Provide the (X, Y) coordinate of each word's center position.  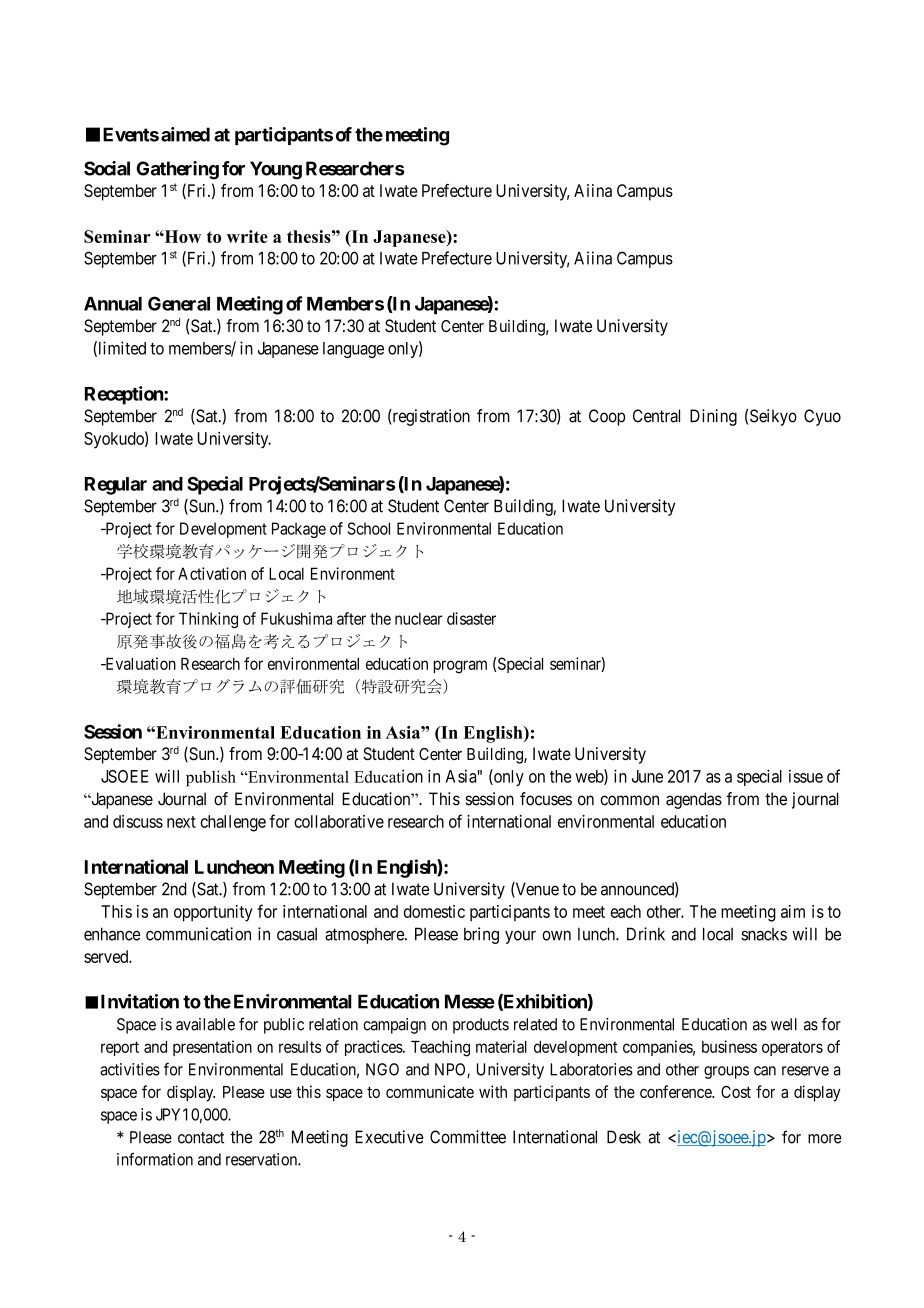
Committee (468, 1137)
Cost (736, 1091)
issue (806, 776)
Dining (713, 417)
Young (276, 170)
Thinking (208, 620)
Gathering (178, 170)
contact (201, 1138)
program (460, 667)
